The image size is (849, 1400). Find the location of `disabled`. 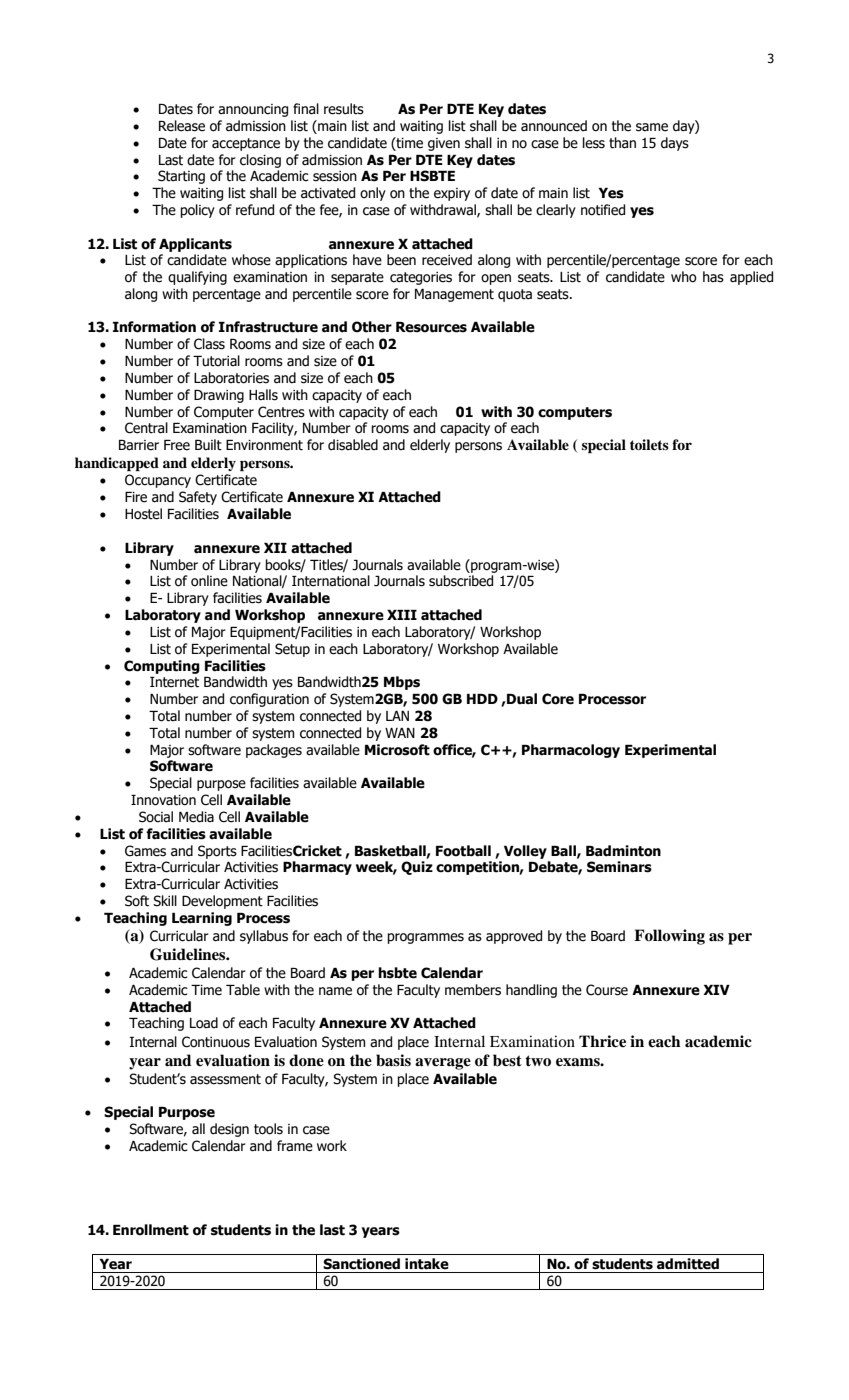

disabled is located at coordinates (353, 445).
